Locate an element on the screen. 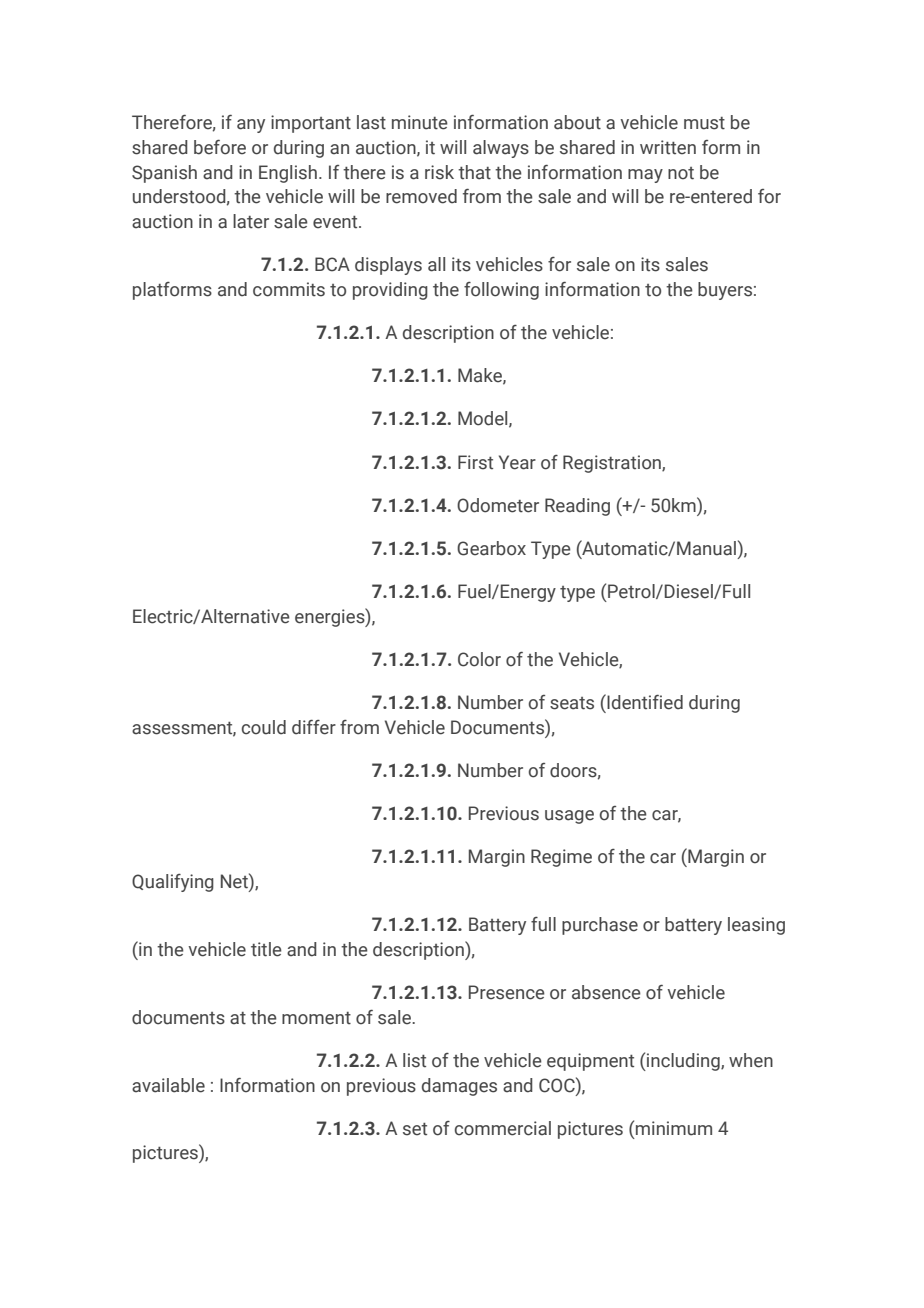  written is located at coordinates (668, 147).
